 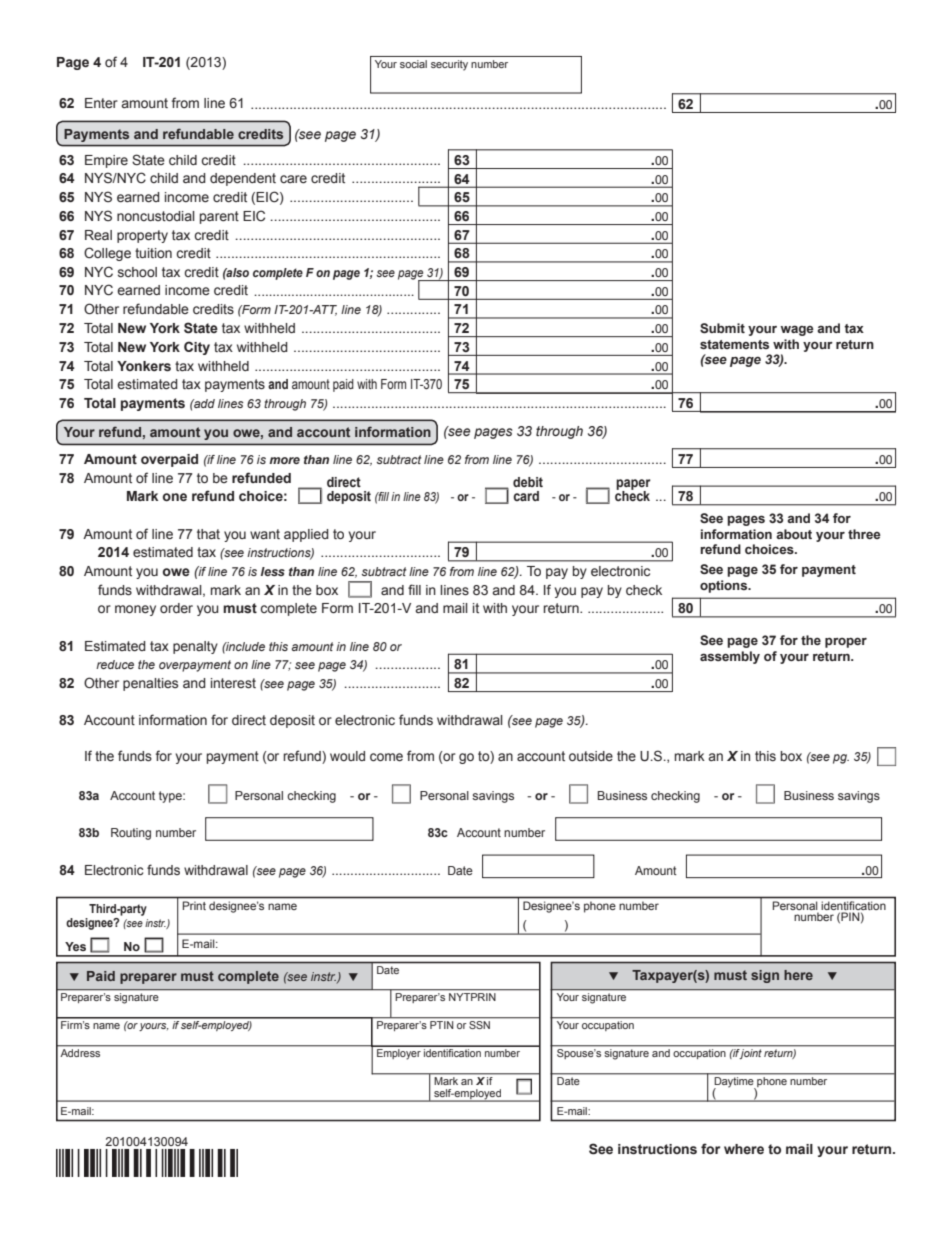 What do you see at coordinates (75, 946) in the screenshot?
I see `Yes` at bounding box center [75, 946].
